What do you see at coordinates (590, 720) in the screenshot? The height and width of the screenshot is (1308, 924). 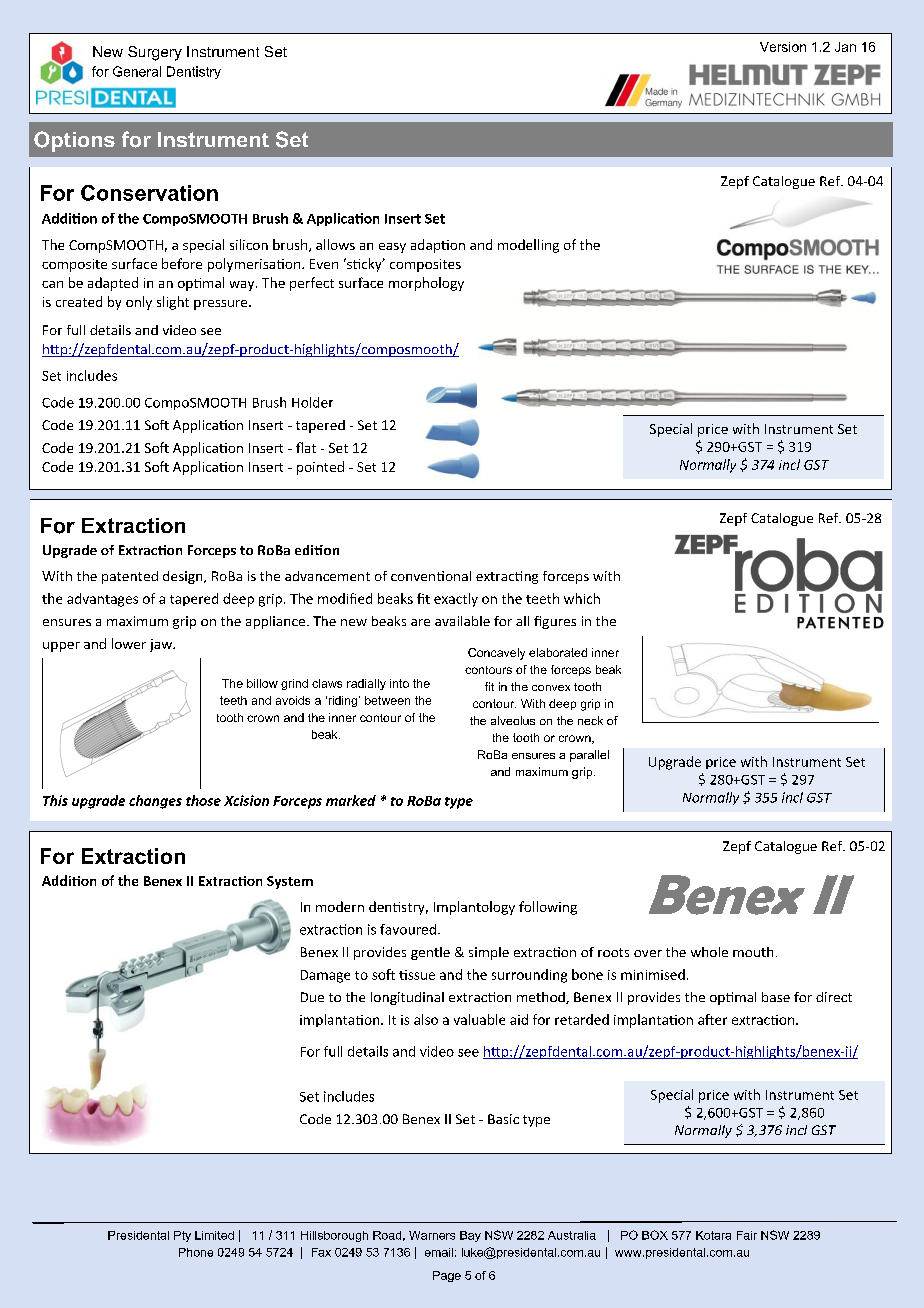 I see `neck` at bounding box center [590, 720].
